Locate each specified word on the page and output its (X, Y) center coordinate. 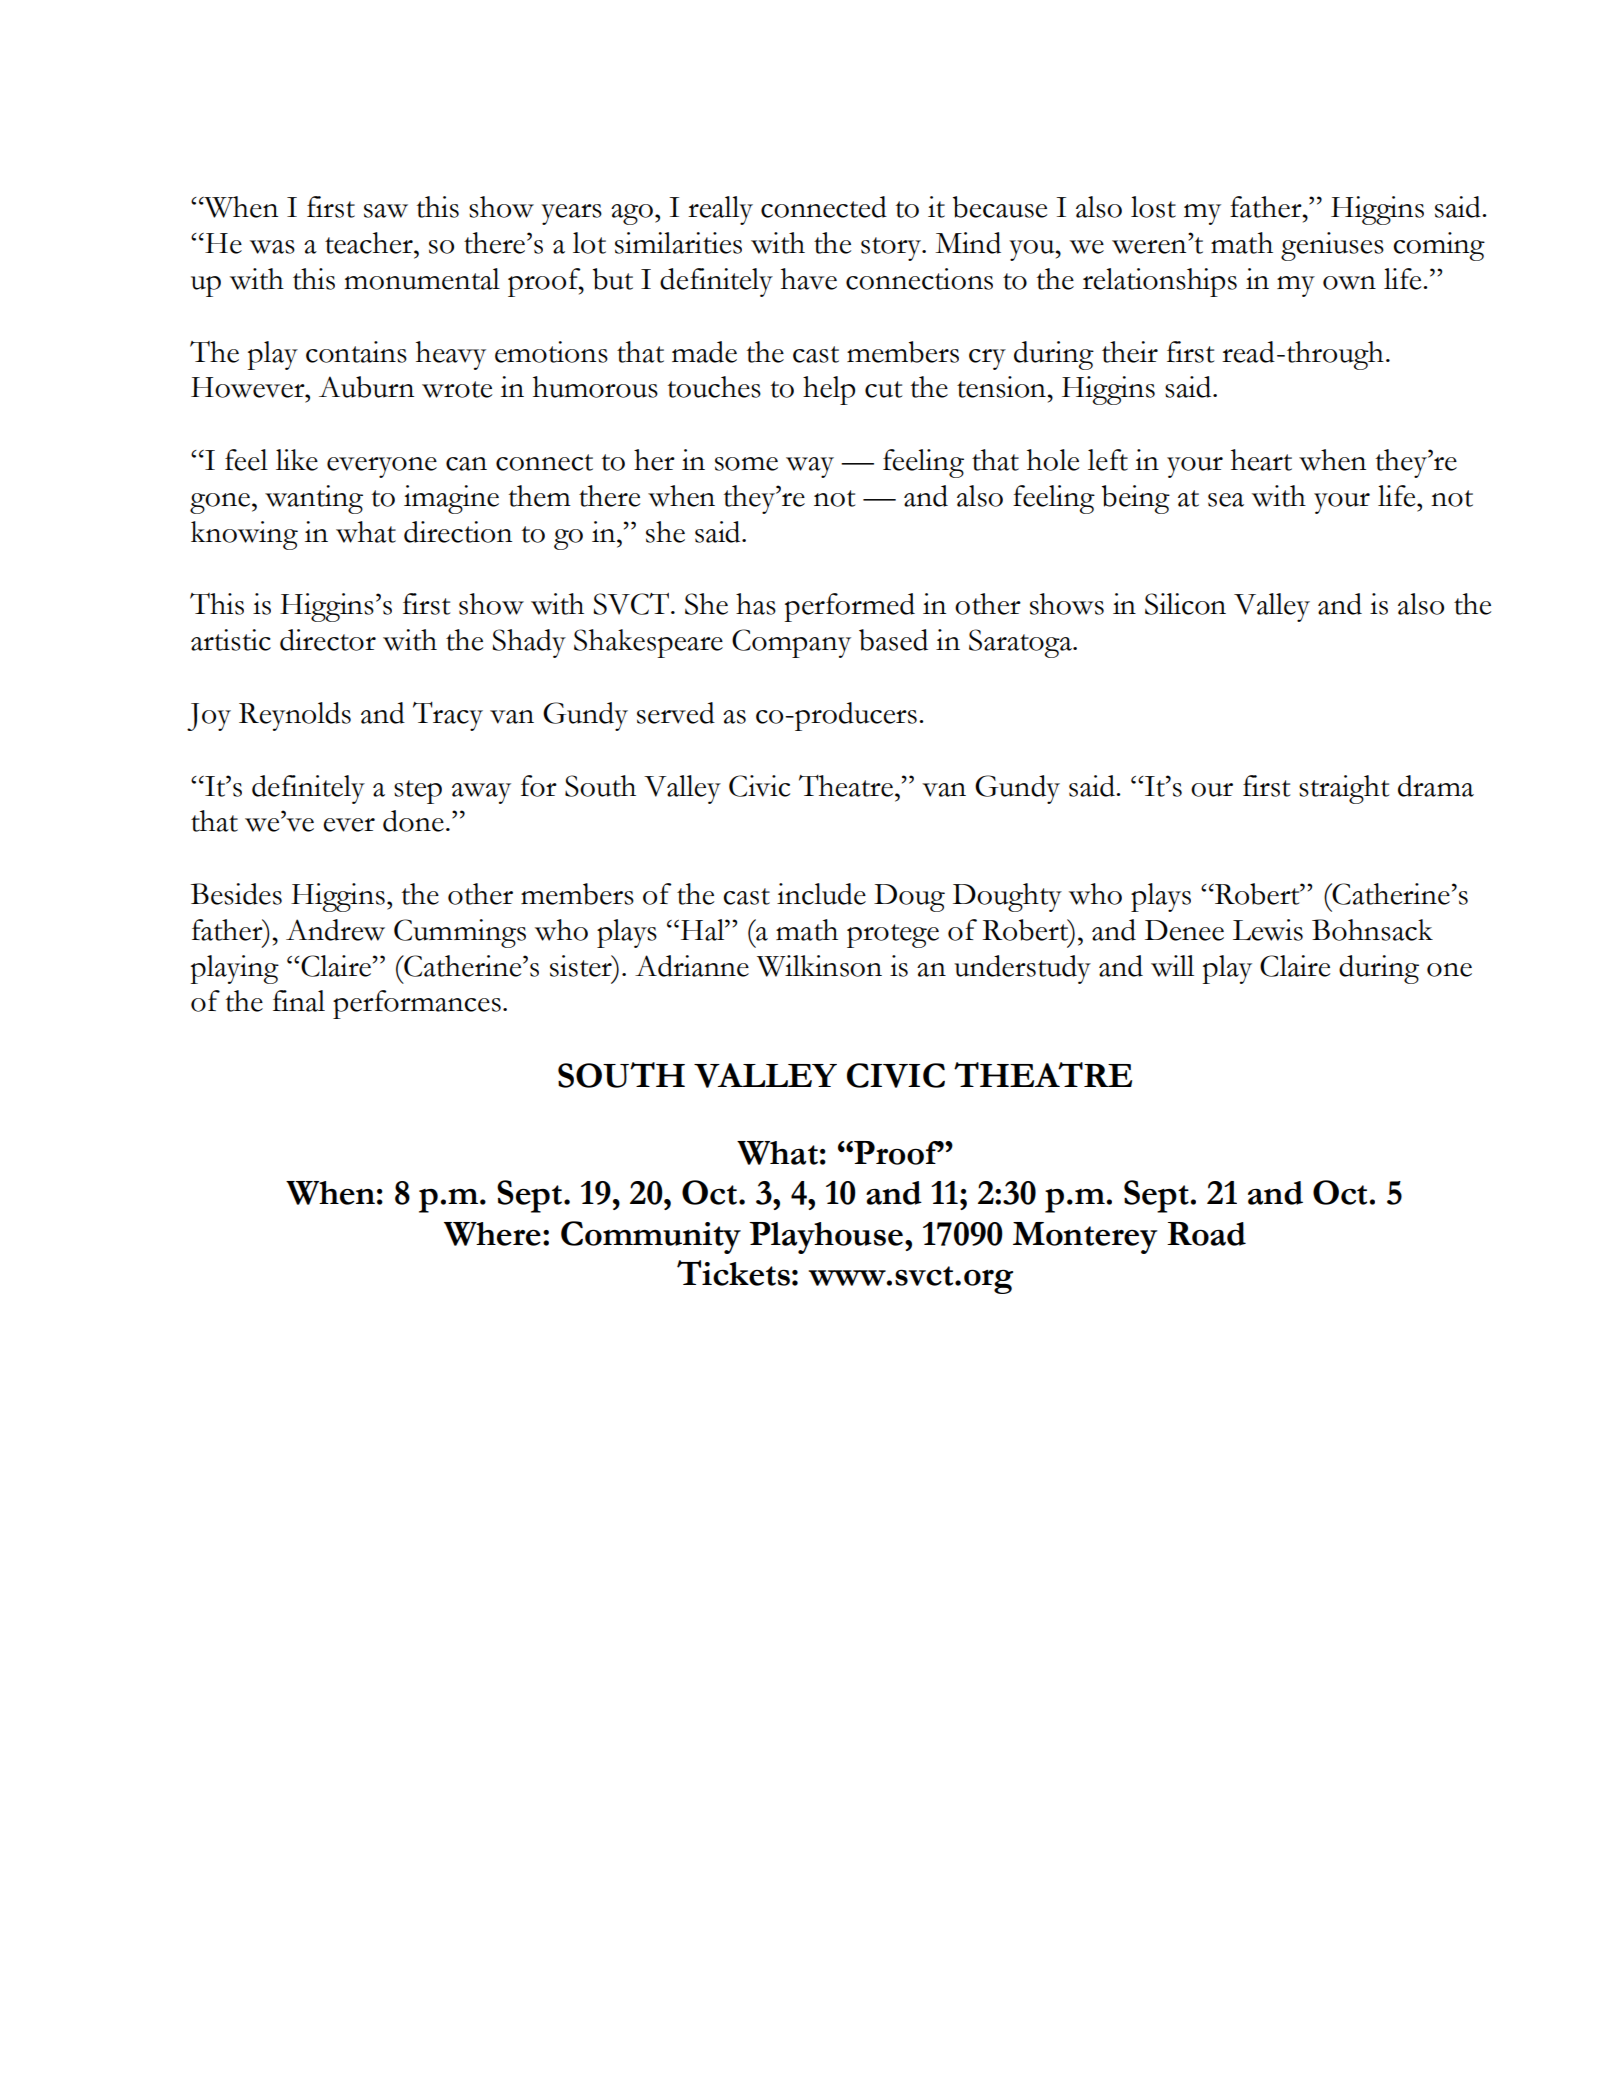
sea (1226, 500)
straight (1344, 789)
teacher (370, 243)
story (892, 249)
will (1172, 966)
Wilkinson (819, 966)
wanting (314, 499)
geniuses (1332, 246)
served (676, 713)
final (299, 1001)
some (746, 464)
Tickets (733, 1273)
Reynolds (295, 716)
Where (492, 1234)
